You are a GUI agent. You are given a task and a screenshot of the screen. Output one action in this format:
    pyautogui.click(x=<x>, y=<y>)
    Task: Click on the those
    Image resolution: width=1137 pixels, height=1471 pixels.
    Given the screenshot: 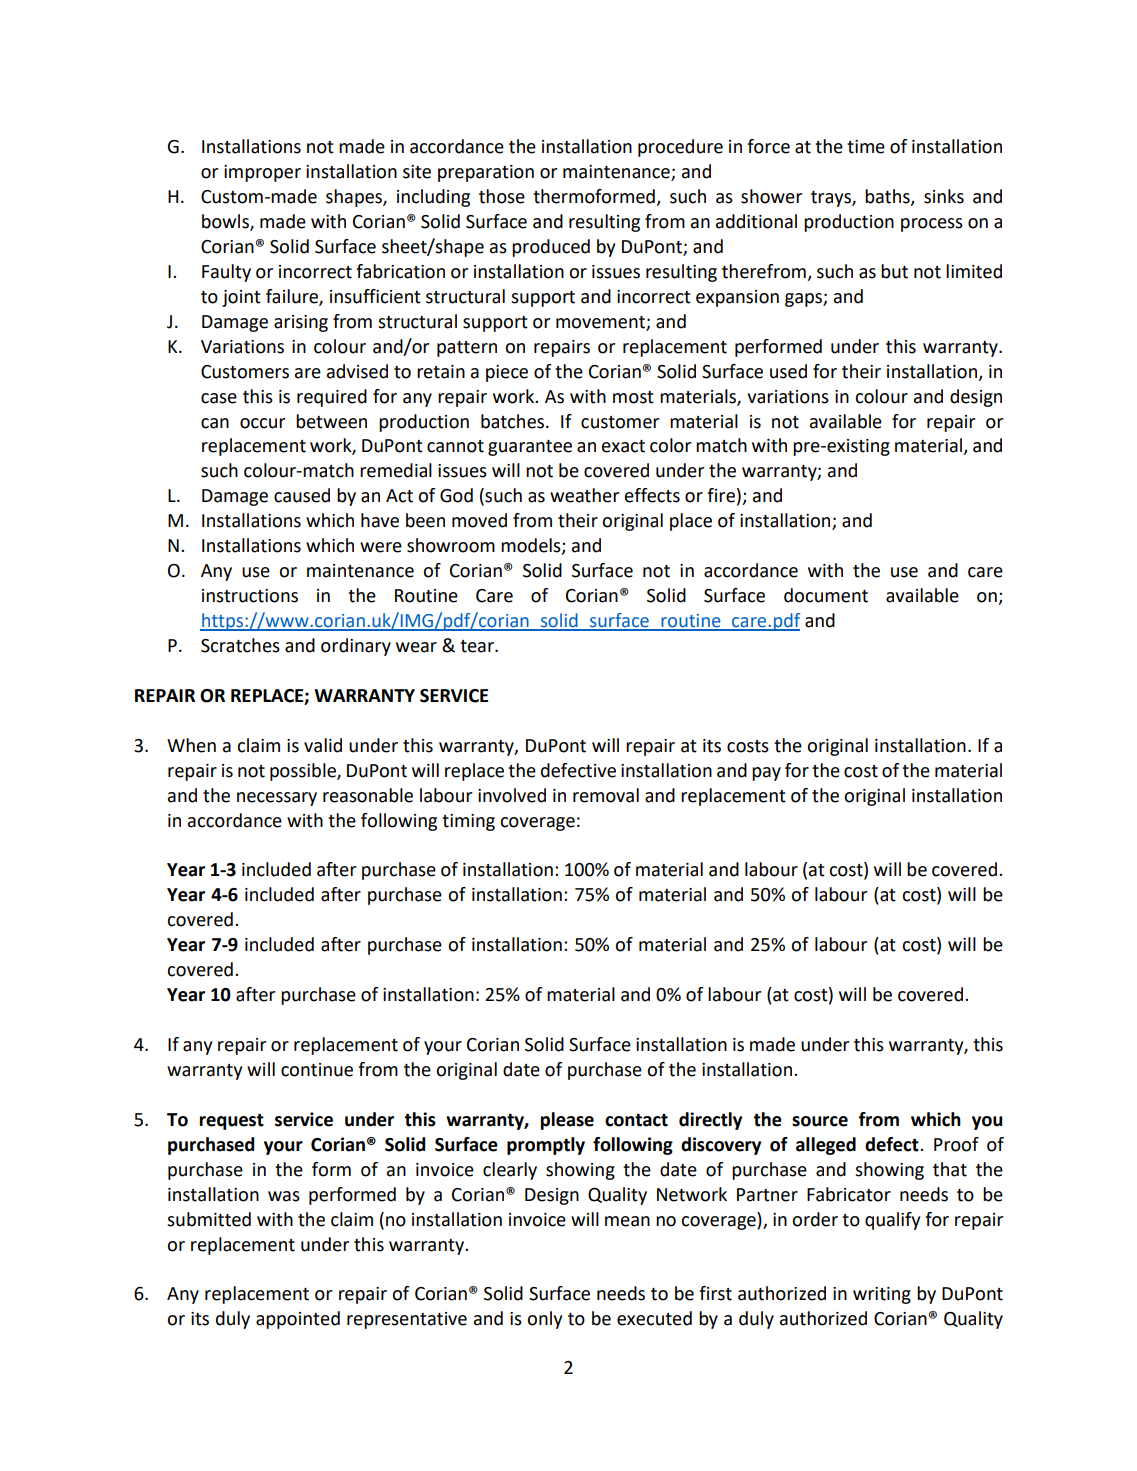 What is the action you would take?
    pyautogui.click(x=502, y=196)
